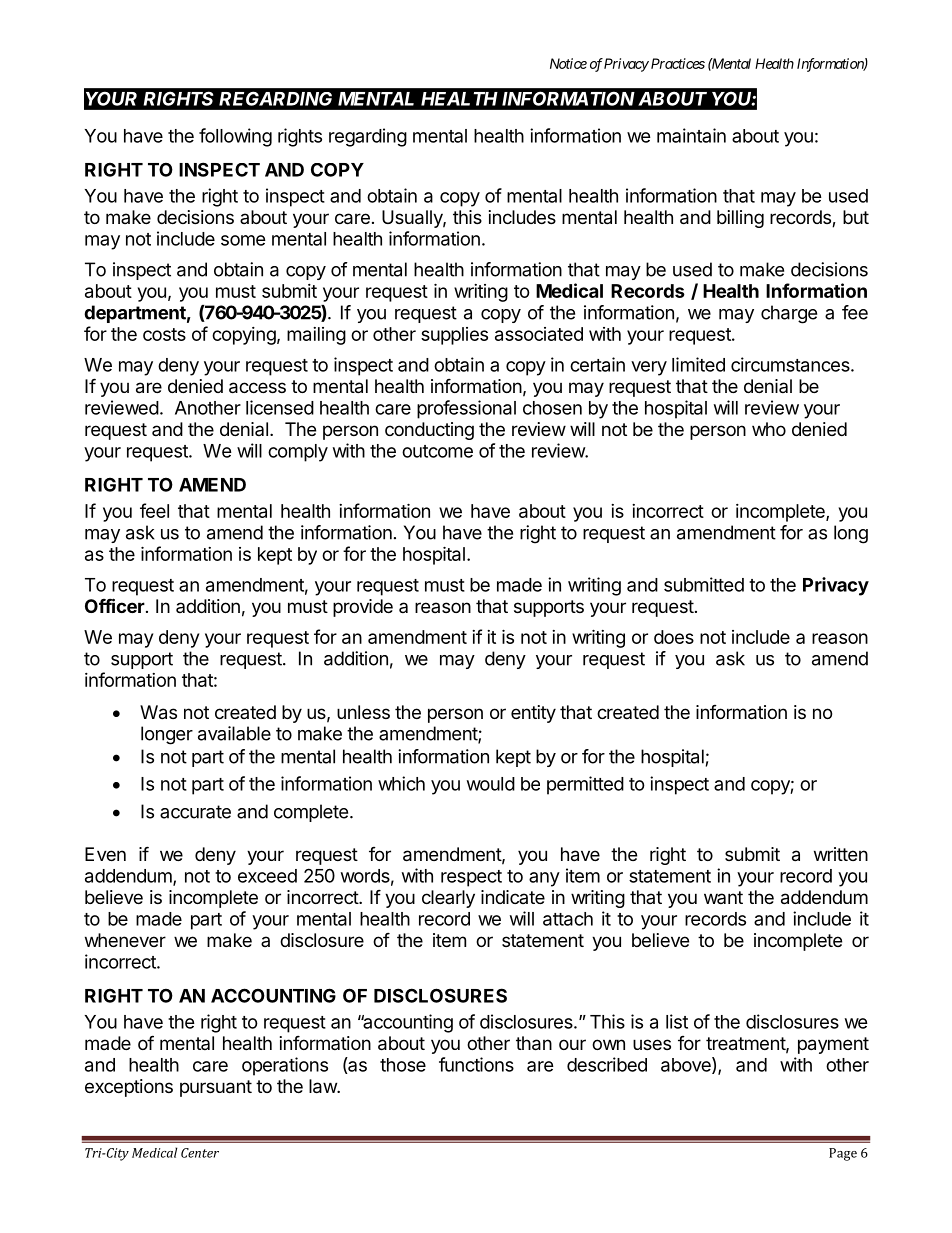  What do you see at coordinates (476, 1064) in the screenshot?
I see `functions` at bounding box center [476, 1064].
